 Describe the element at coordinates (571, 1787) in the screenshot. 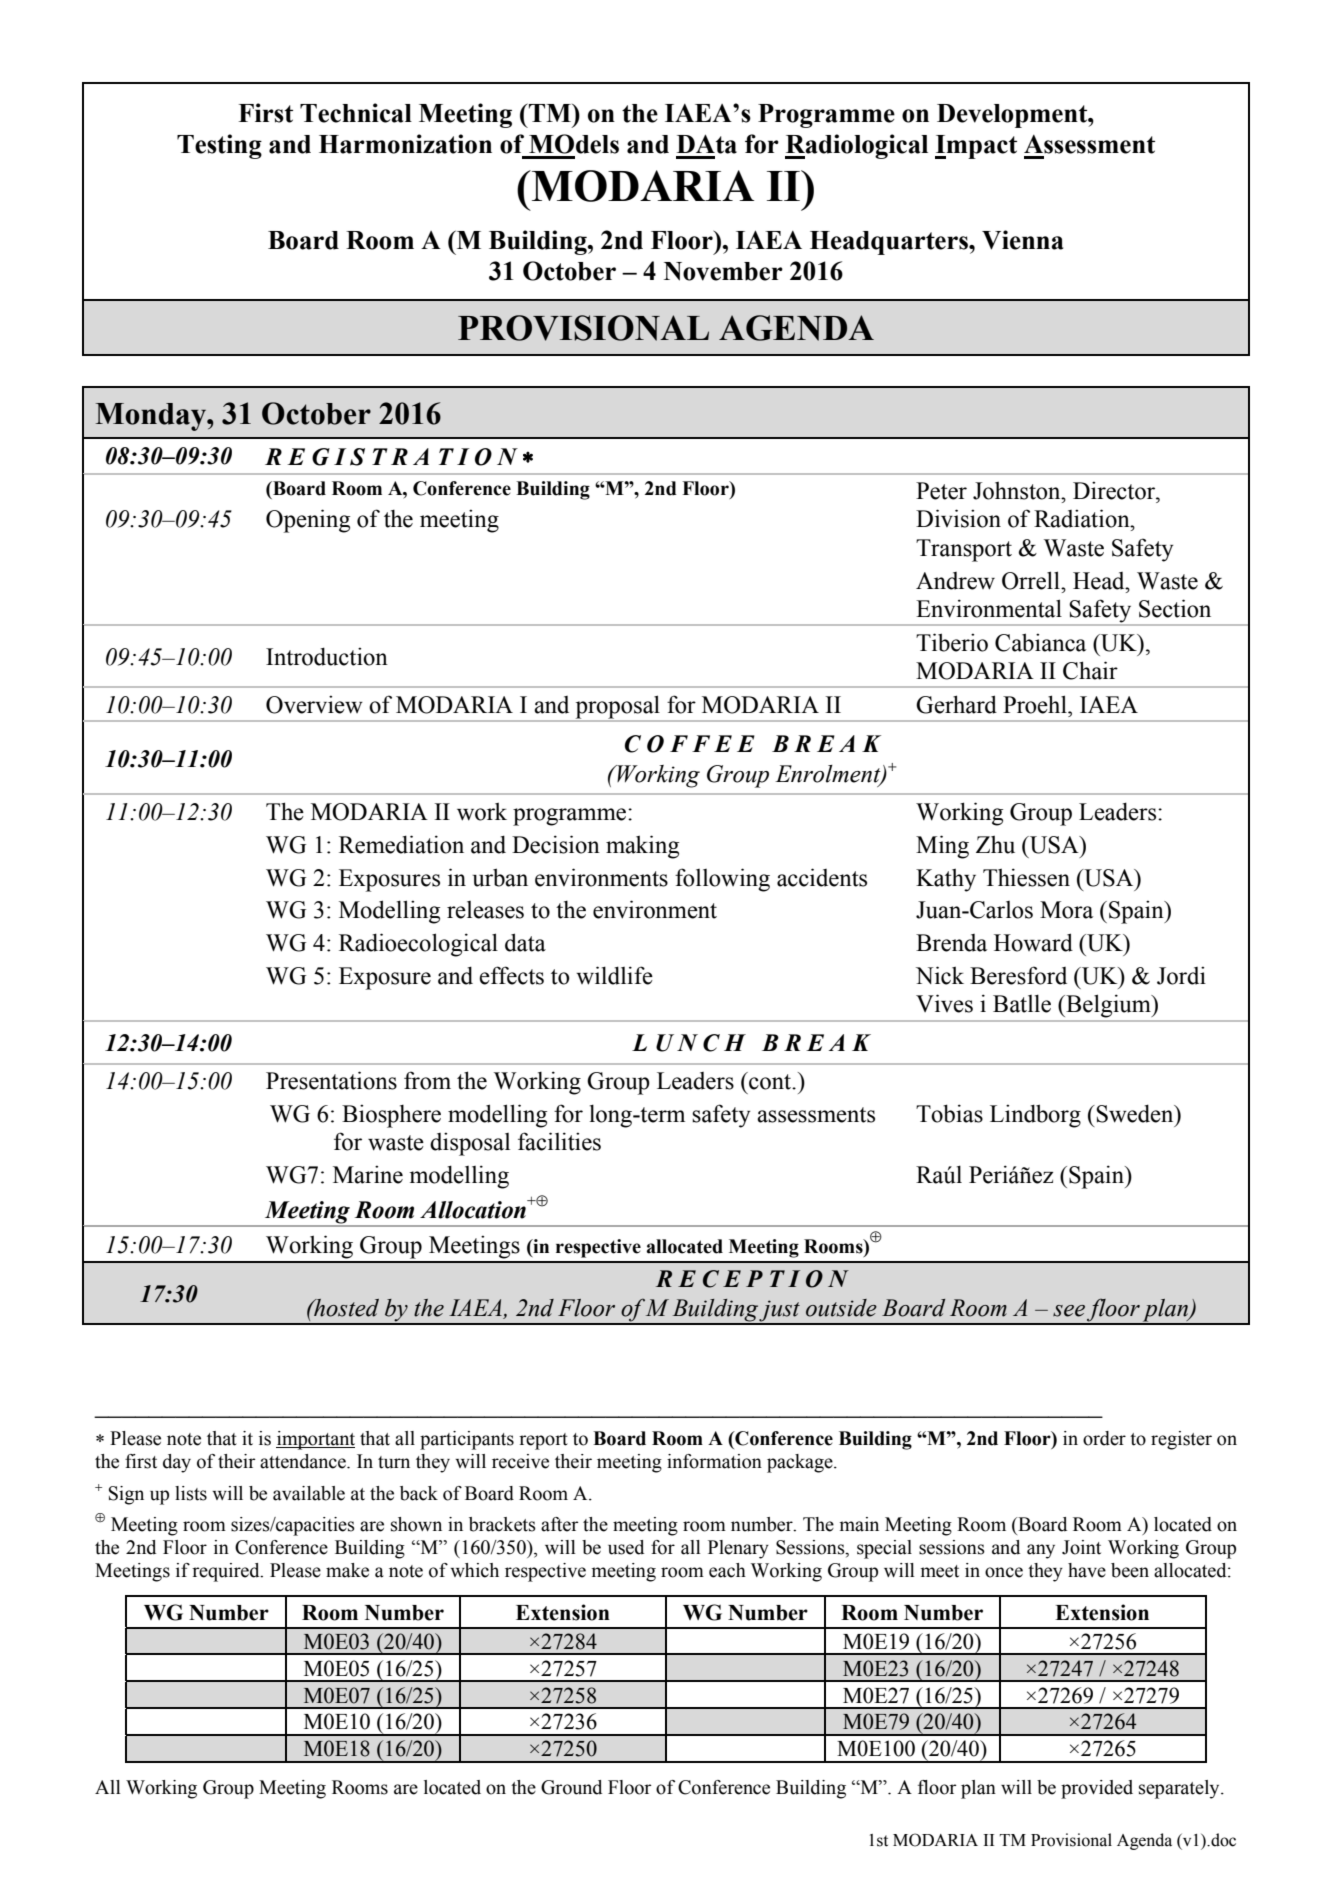

I see `Ground` at that location.
